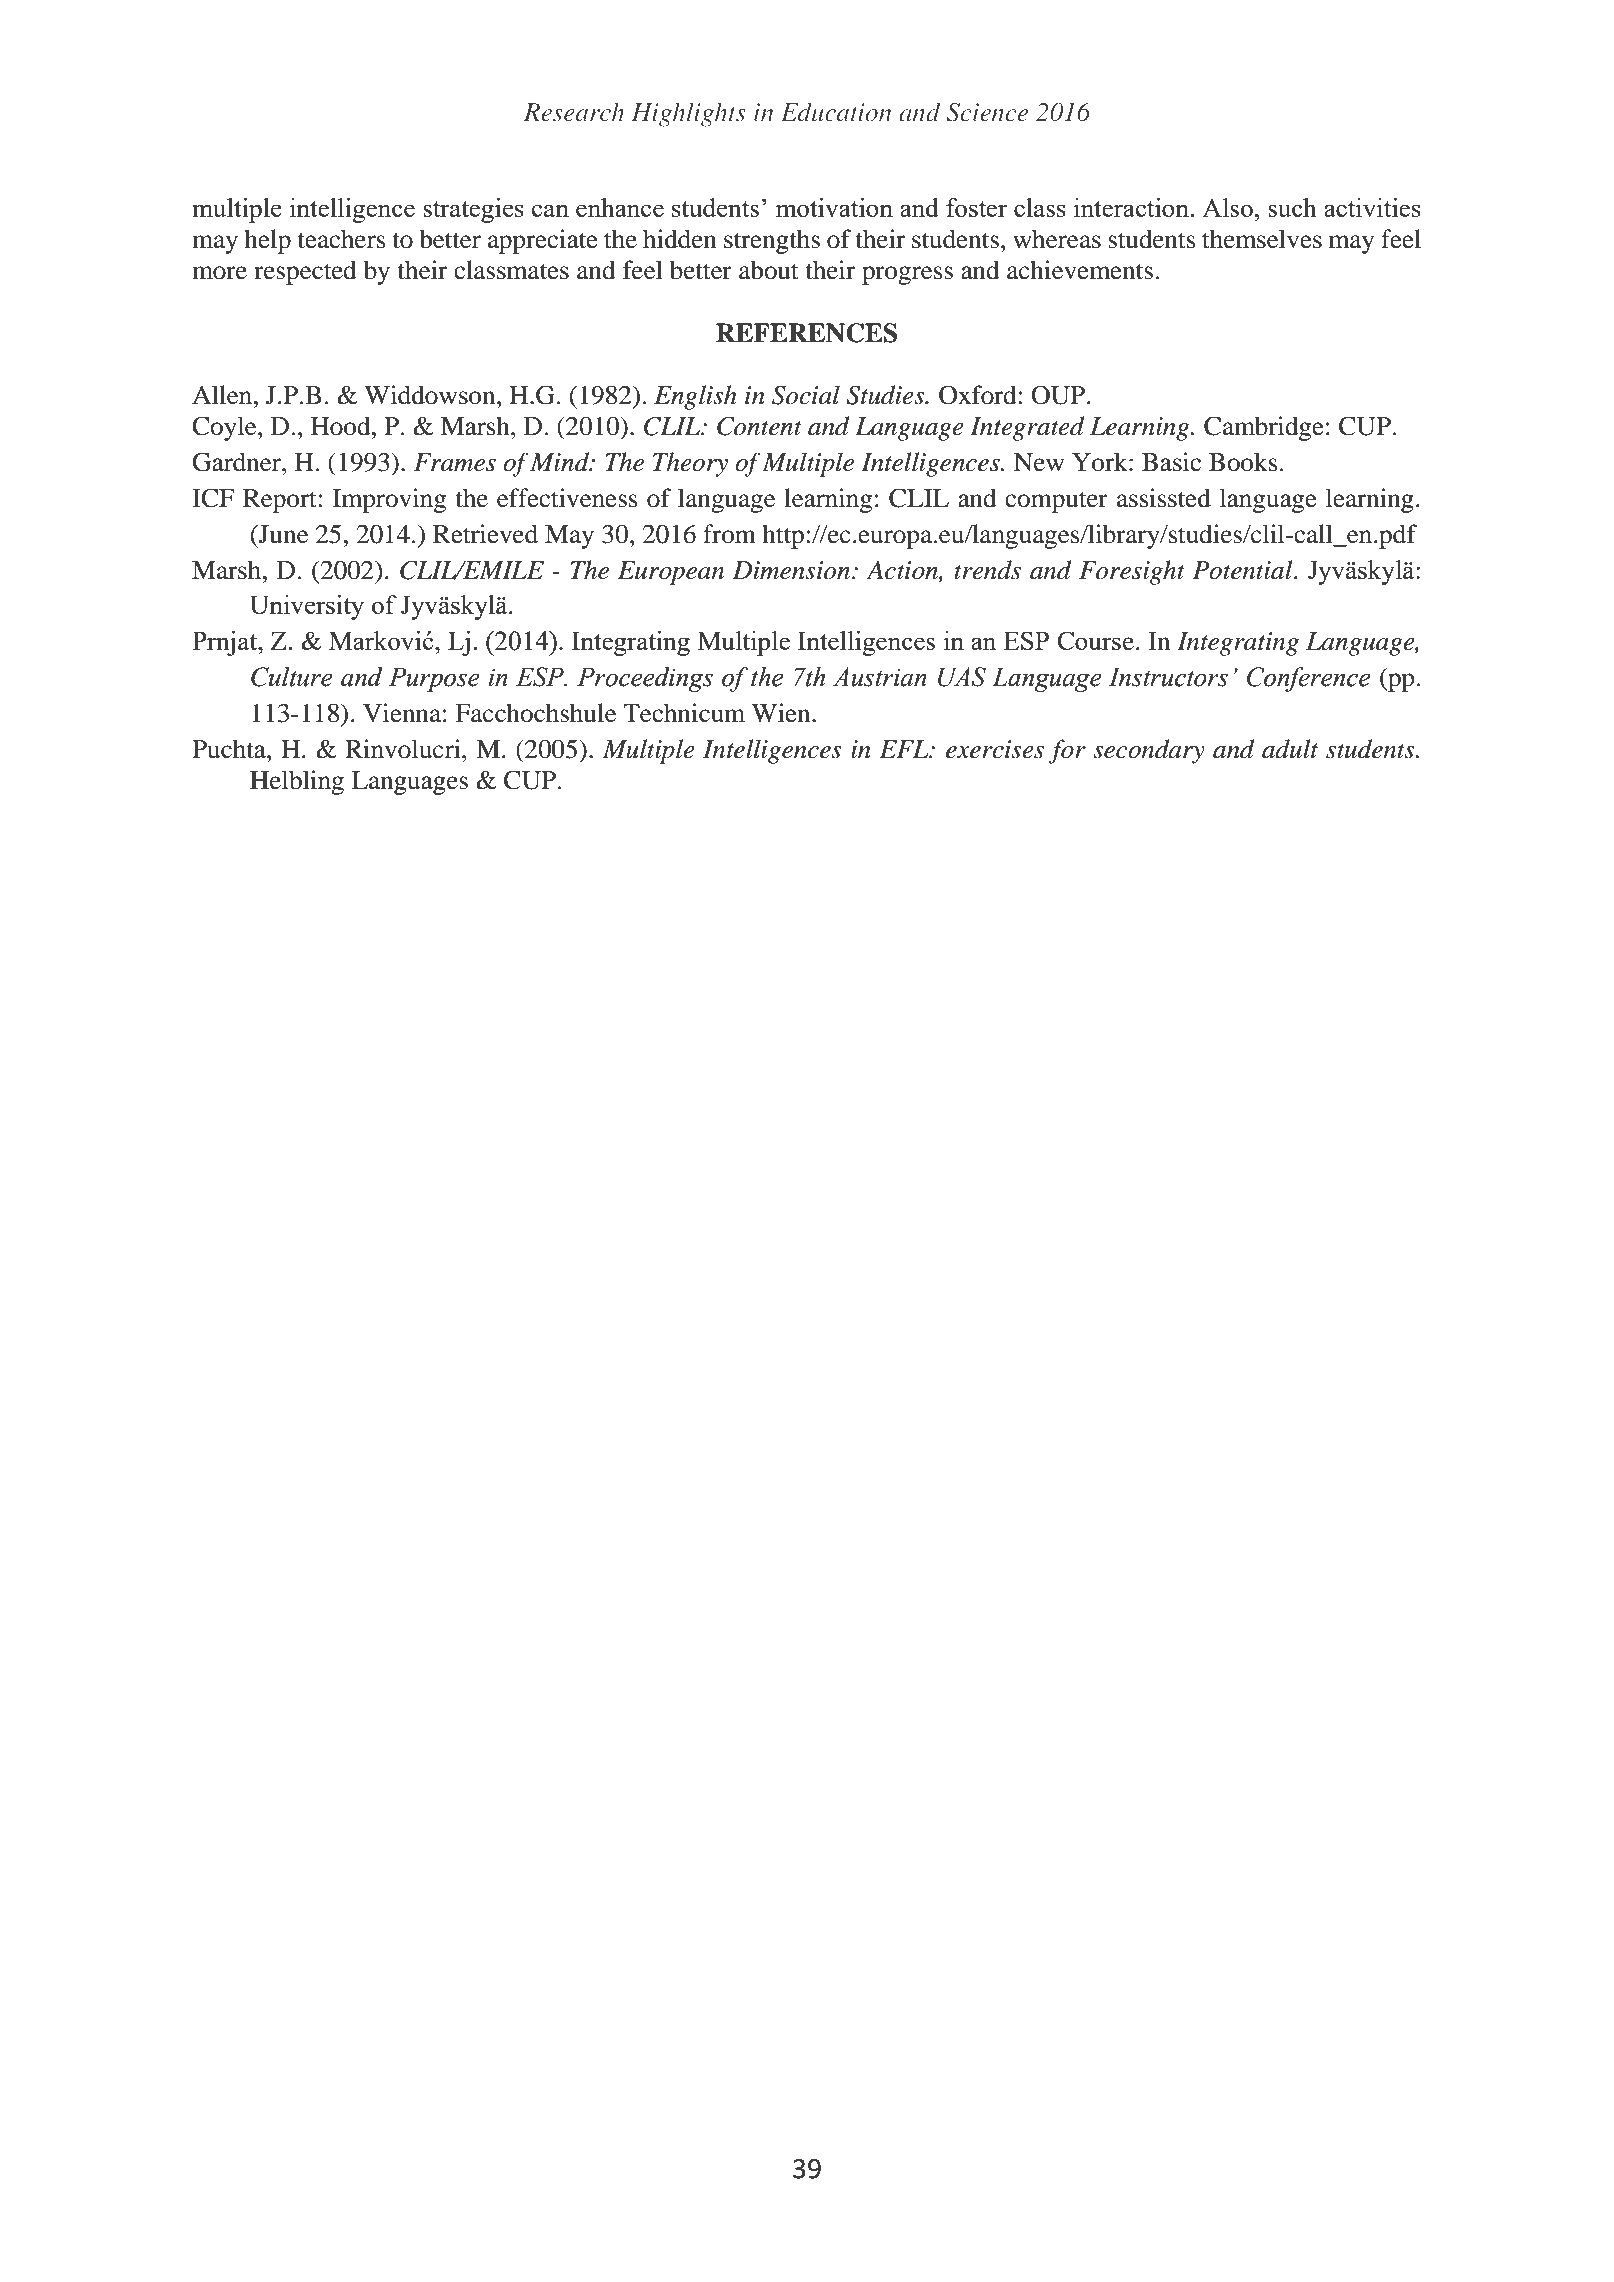 This screenshot has height=2282, width=1614. What do you see at coordinates (342, 426) in the screenshot?
I see `Hood` at bounding box center [342, 426].
